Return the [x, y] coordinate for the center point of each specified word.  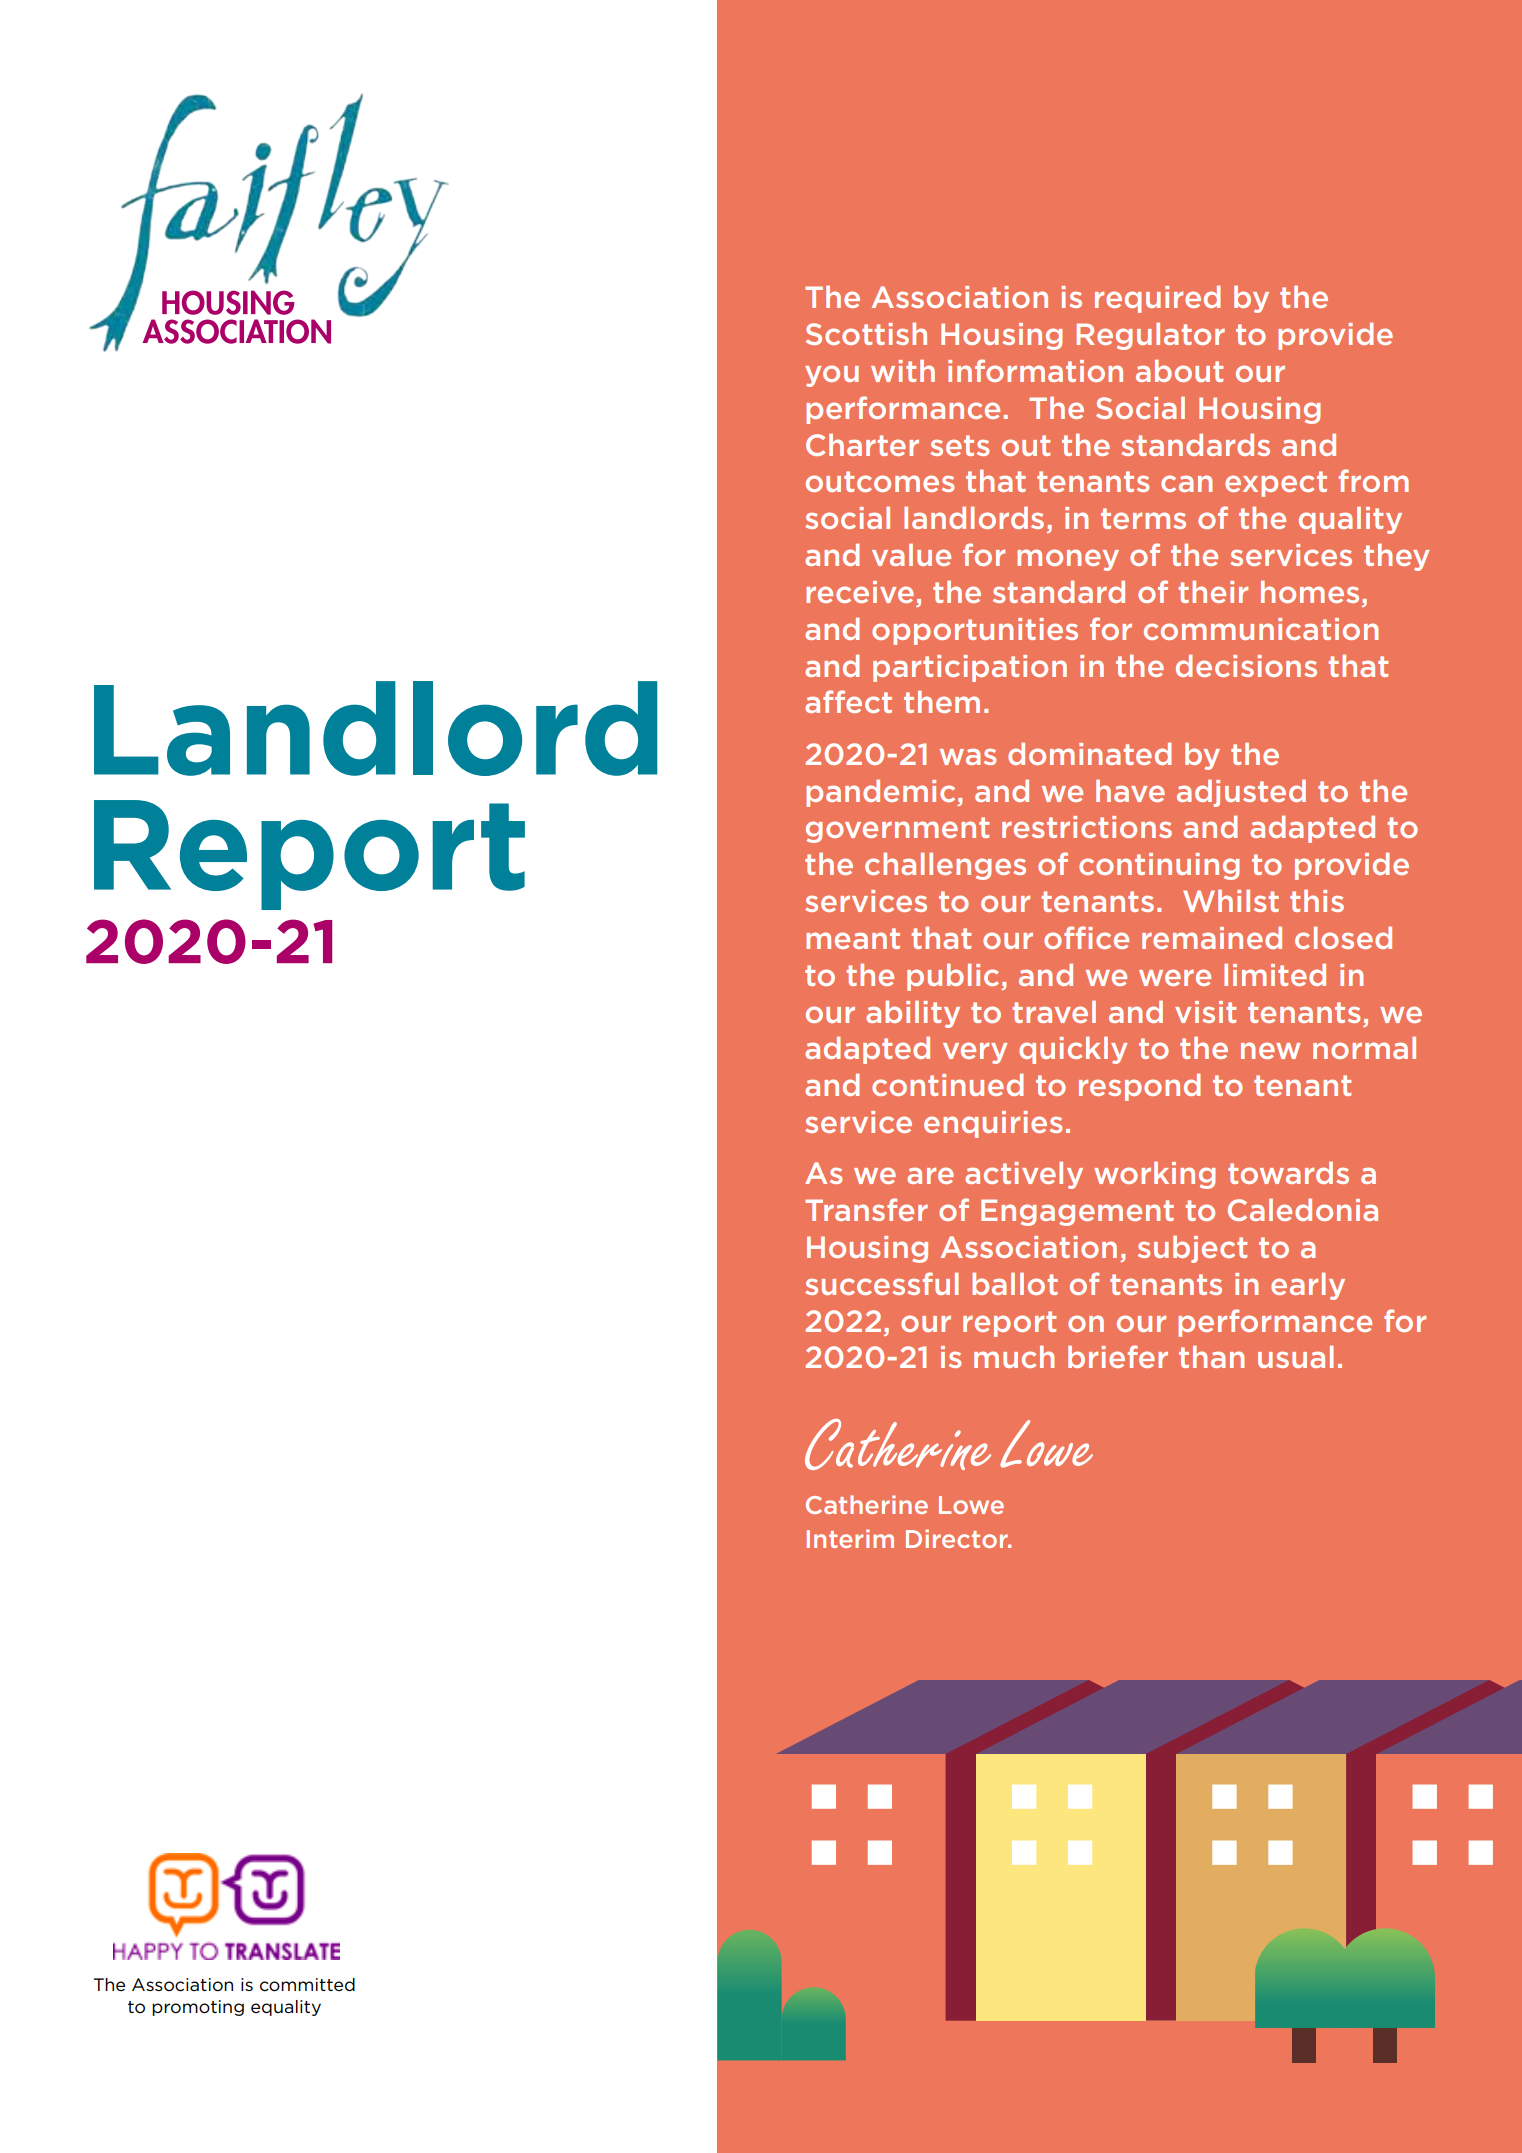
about [1179, 371]
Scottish [866, 334]
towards [1288, 1173]
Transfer [866, 1209]
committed [307, 1985]
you [832, 376]
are [930, 1175]
